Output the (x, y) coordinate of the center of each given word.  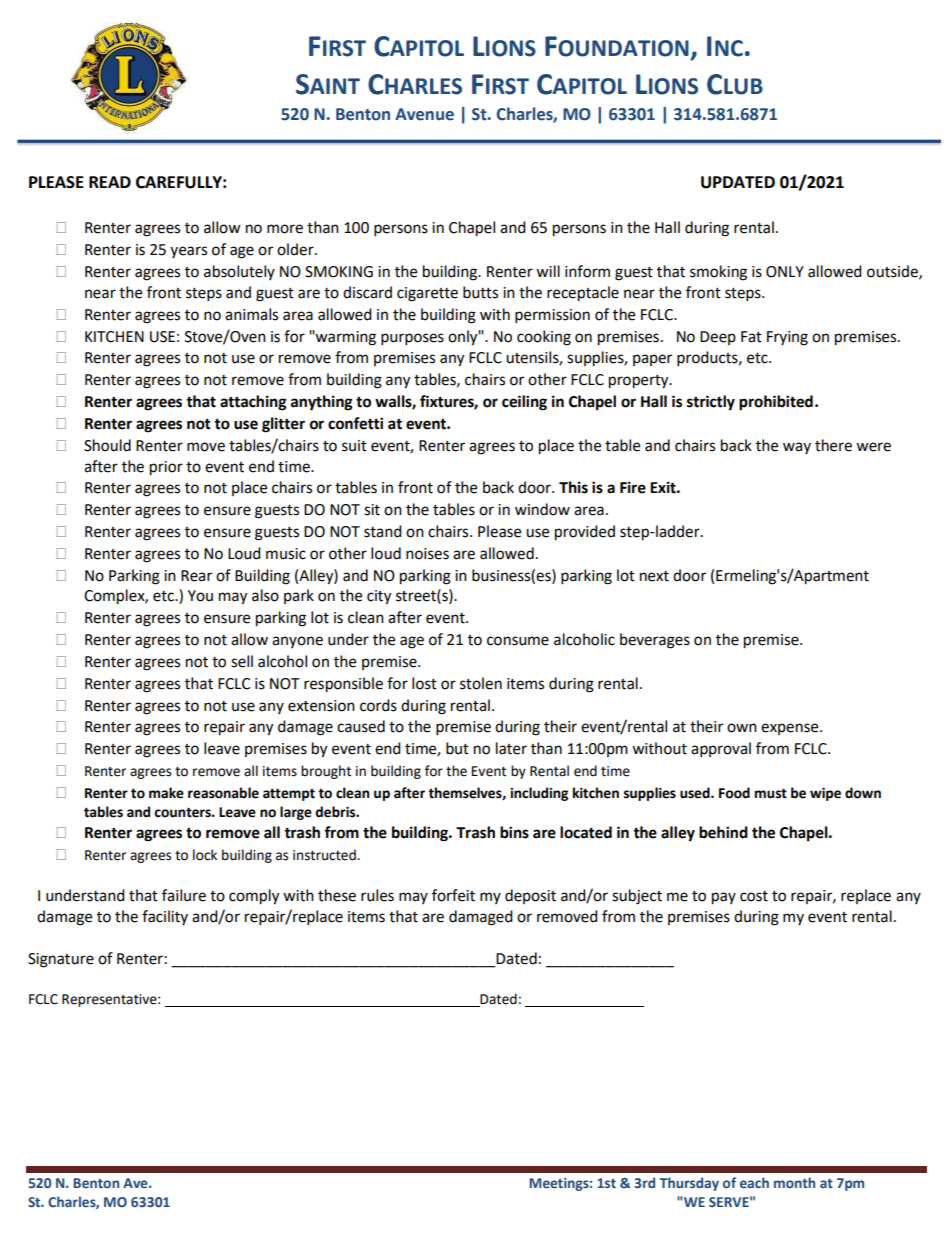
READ (110, 182)
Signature (61, 960)
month (794, 1182)
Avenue (424, 114)
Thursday (689, 1184)
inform (587, 271)
